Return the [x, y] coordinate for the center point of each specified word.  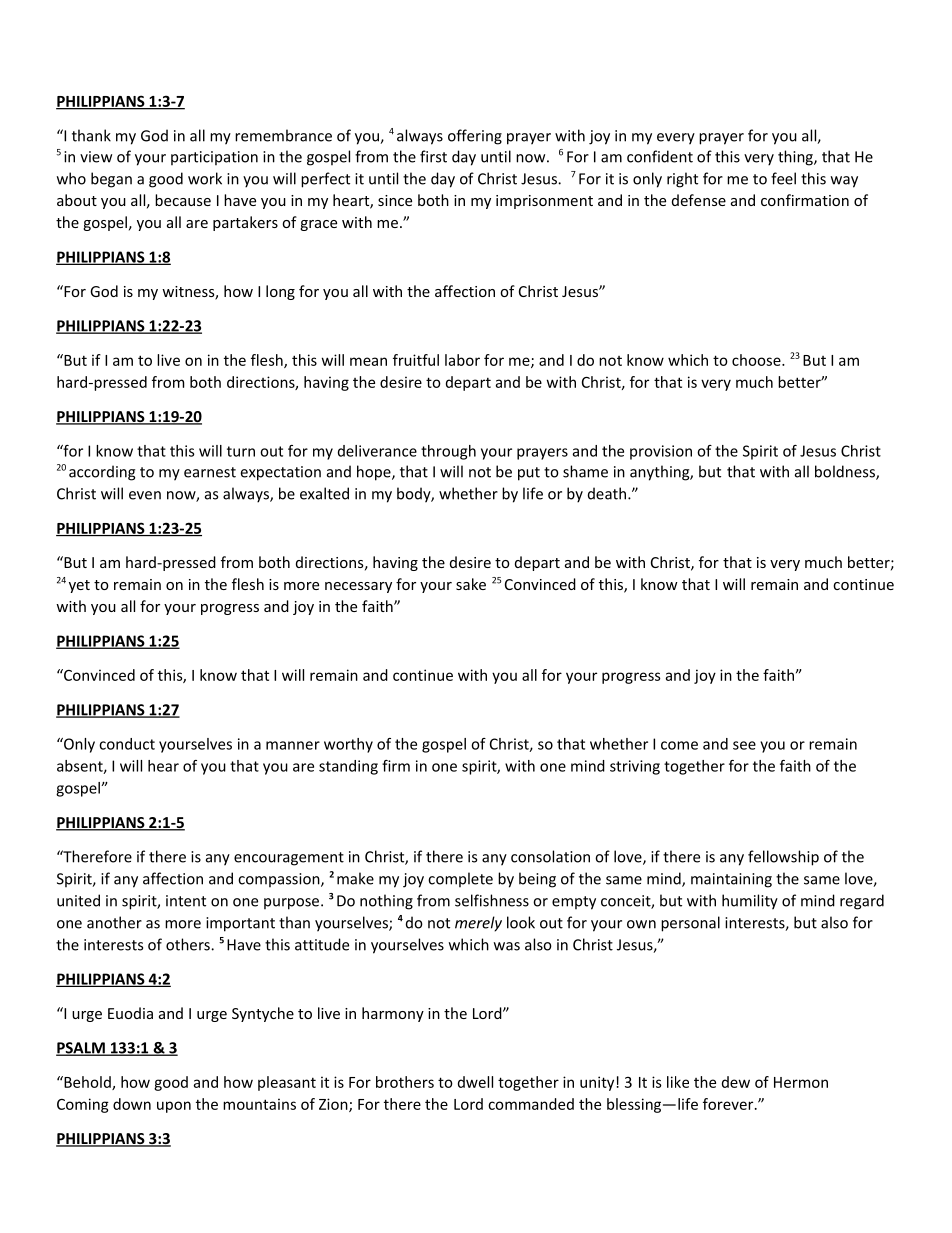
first [433, 156]
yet [79, 586]
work [205, 178]
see [744, 745]
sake [471, 584]
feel [783, 178]
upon [174, 1107]
